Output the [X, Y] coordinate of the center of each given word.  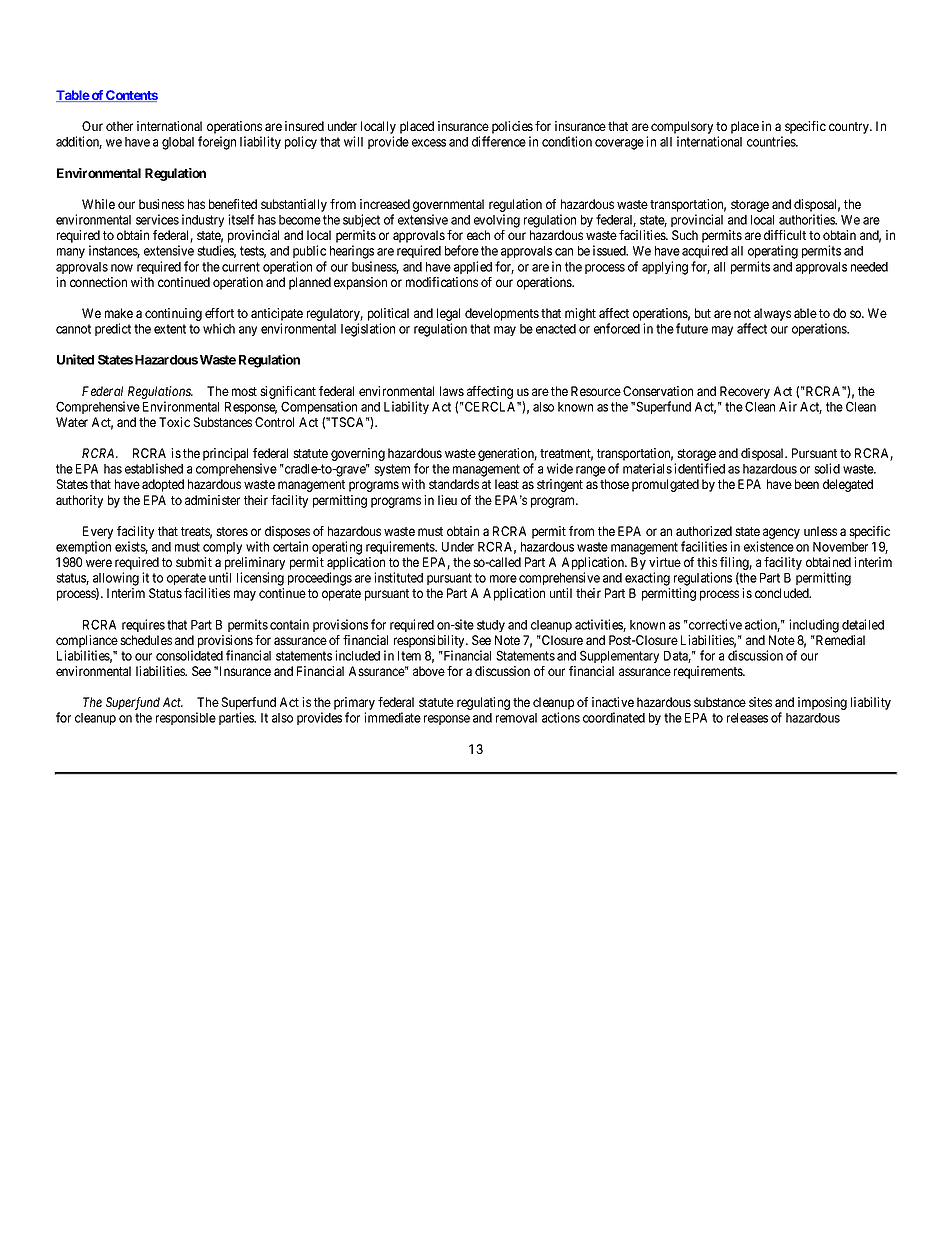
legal [448, 316]
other [119, 126]
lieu [447, 500]
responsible [186, 718]
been [807, 484]
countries [772, 141]
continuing [173, 314]
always [772, 314]
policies [511, 129]
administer [212, 500]
